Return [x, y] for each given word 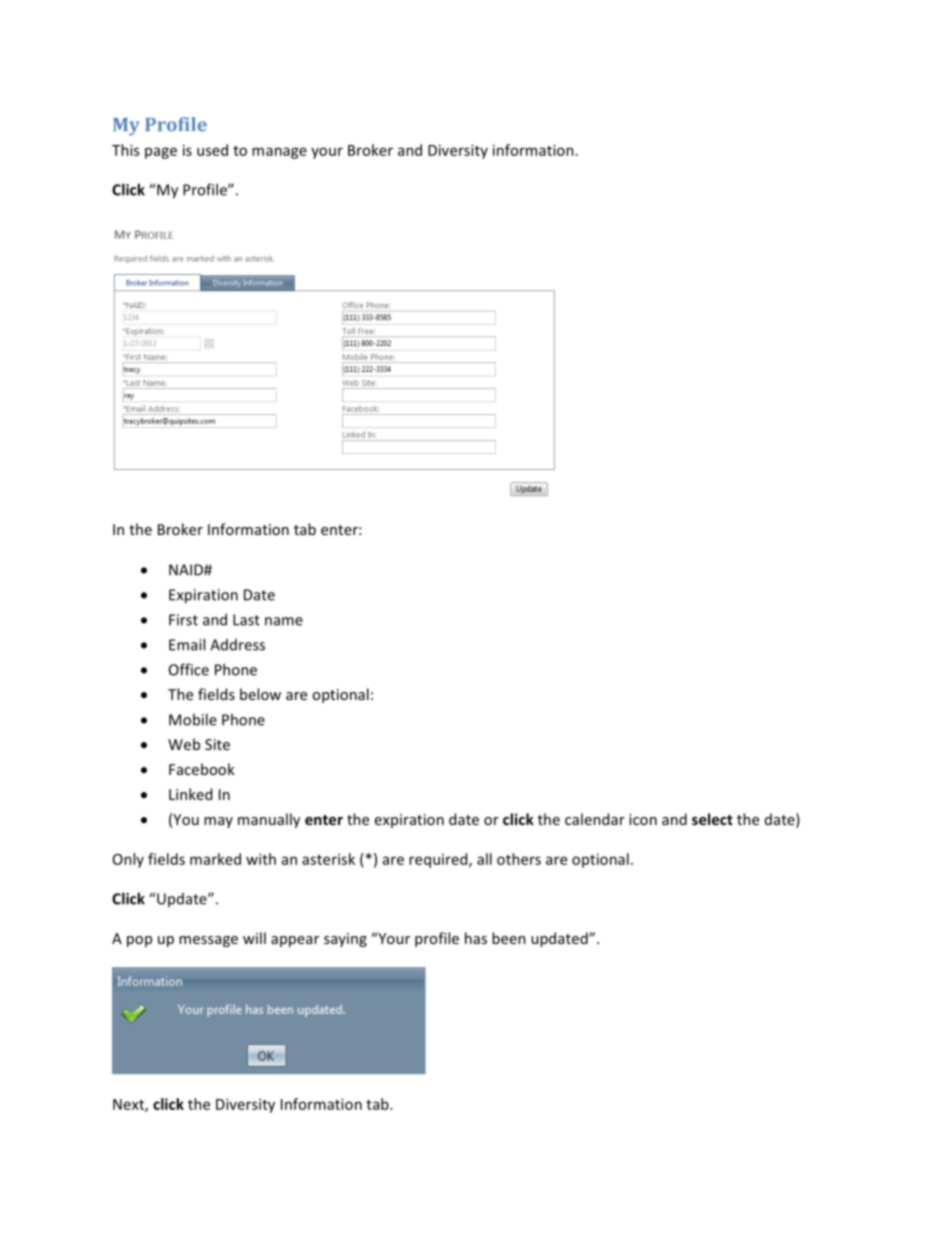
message [208, 941]
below [260, 694]
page [161, 153]
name [284, 621]
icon [643, 819]
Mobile [193, 719]
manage [279, 153]
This [125, 150]
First [183, 620]
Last [246, 620]
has [476, 938]
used [212, 150]
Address [237, 645]
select [712, 819]
